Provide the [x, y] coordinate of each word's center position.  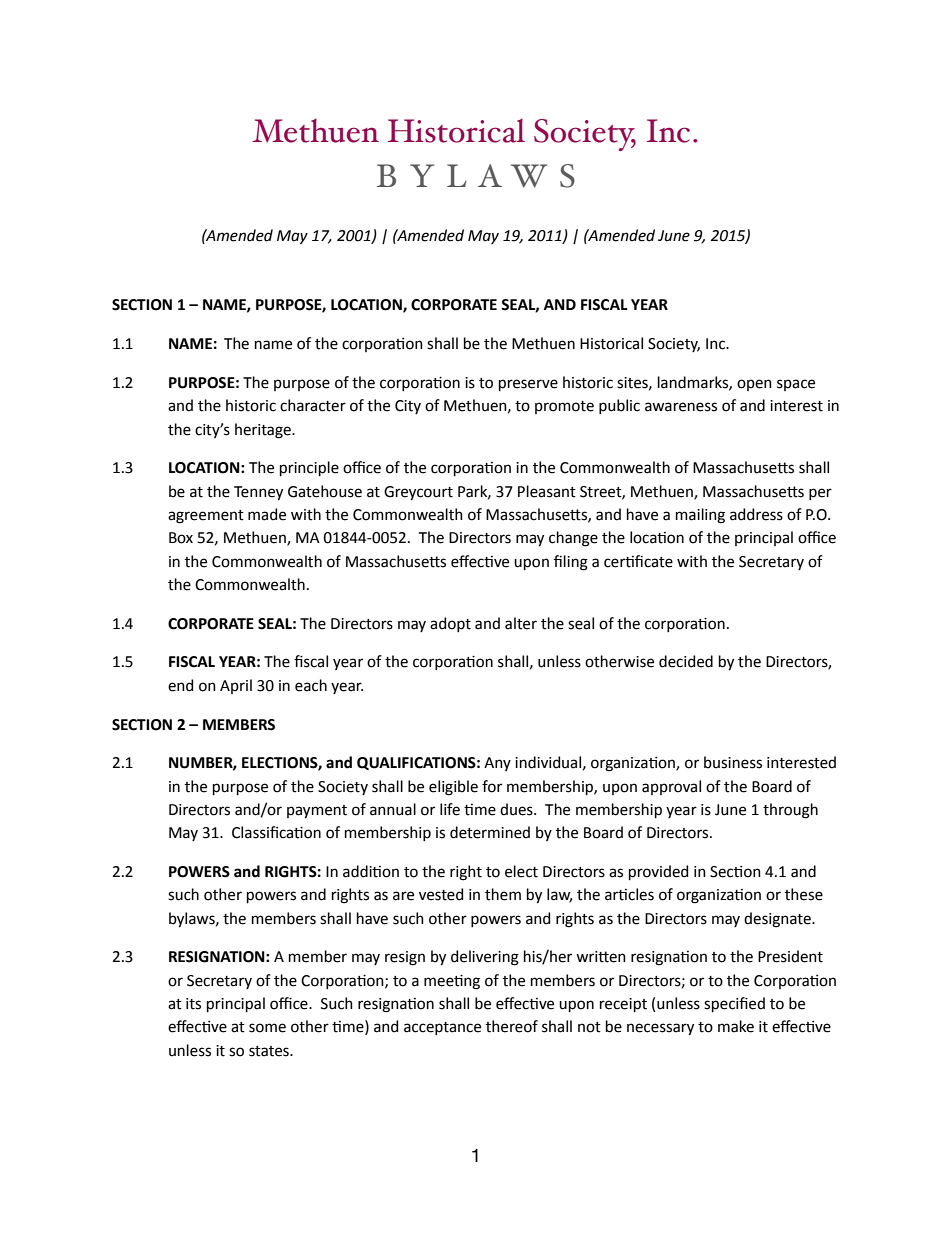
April [236, 686]
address [756, 514]
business [733, 762]
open [754, 385]
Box [181, 538]
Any [497, 764]
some [267, 1028]
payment [317, 812]
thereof [512, 1026]
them [503, 894]
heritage [264, 431]
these [804, 894]
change [573, 539]
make [736, 1026]
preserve [528, 385]
